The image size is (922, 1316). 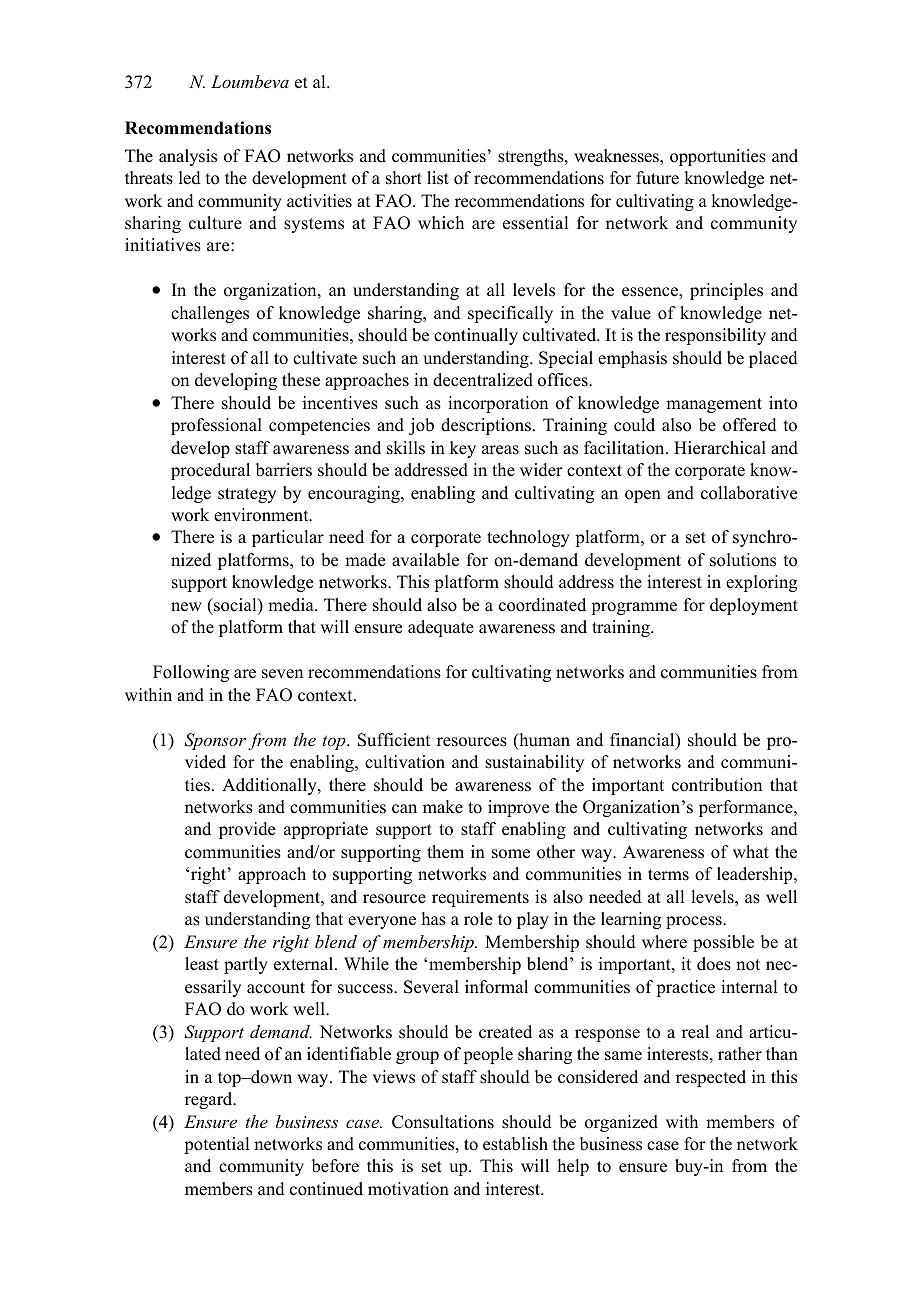 I want to click on collaborative, so click(x=749, y=493).
